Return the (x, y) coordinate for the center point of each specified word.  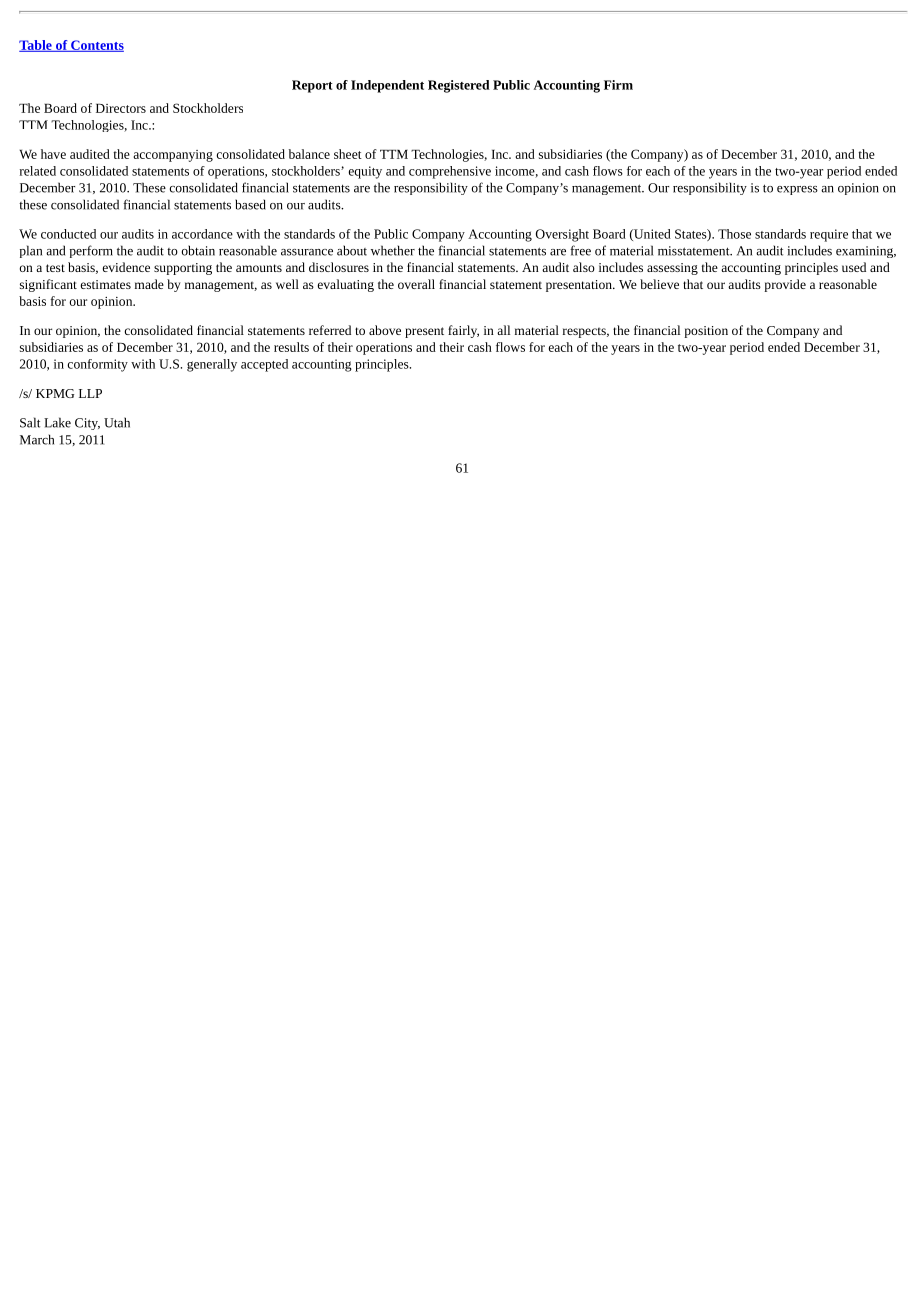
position (706, 332)
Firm (618, 85)
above (385, 330)
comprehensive (450, 172)
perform (91, 251)
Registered (459, 86)
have (53, 154)
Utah (117, 422)
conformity (97, 365)
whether (393, 250)
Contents (96, 46)
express (797, 190)
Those (734, 234)
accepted (264, 365)
